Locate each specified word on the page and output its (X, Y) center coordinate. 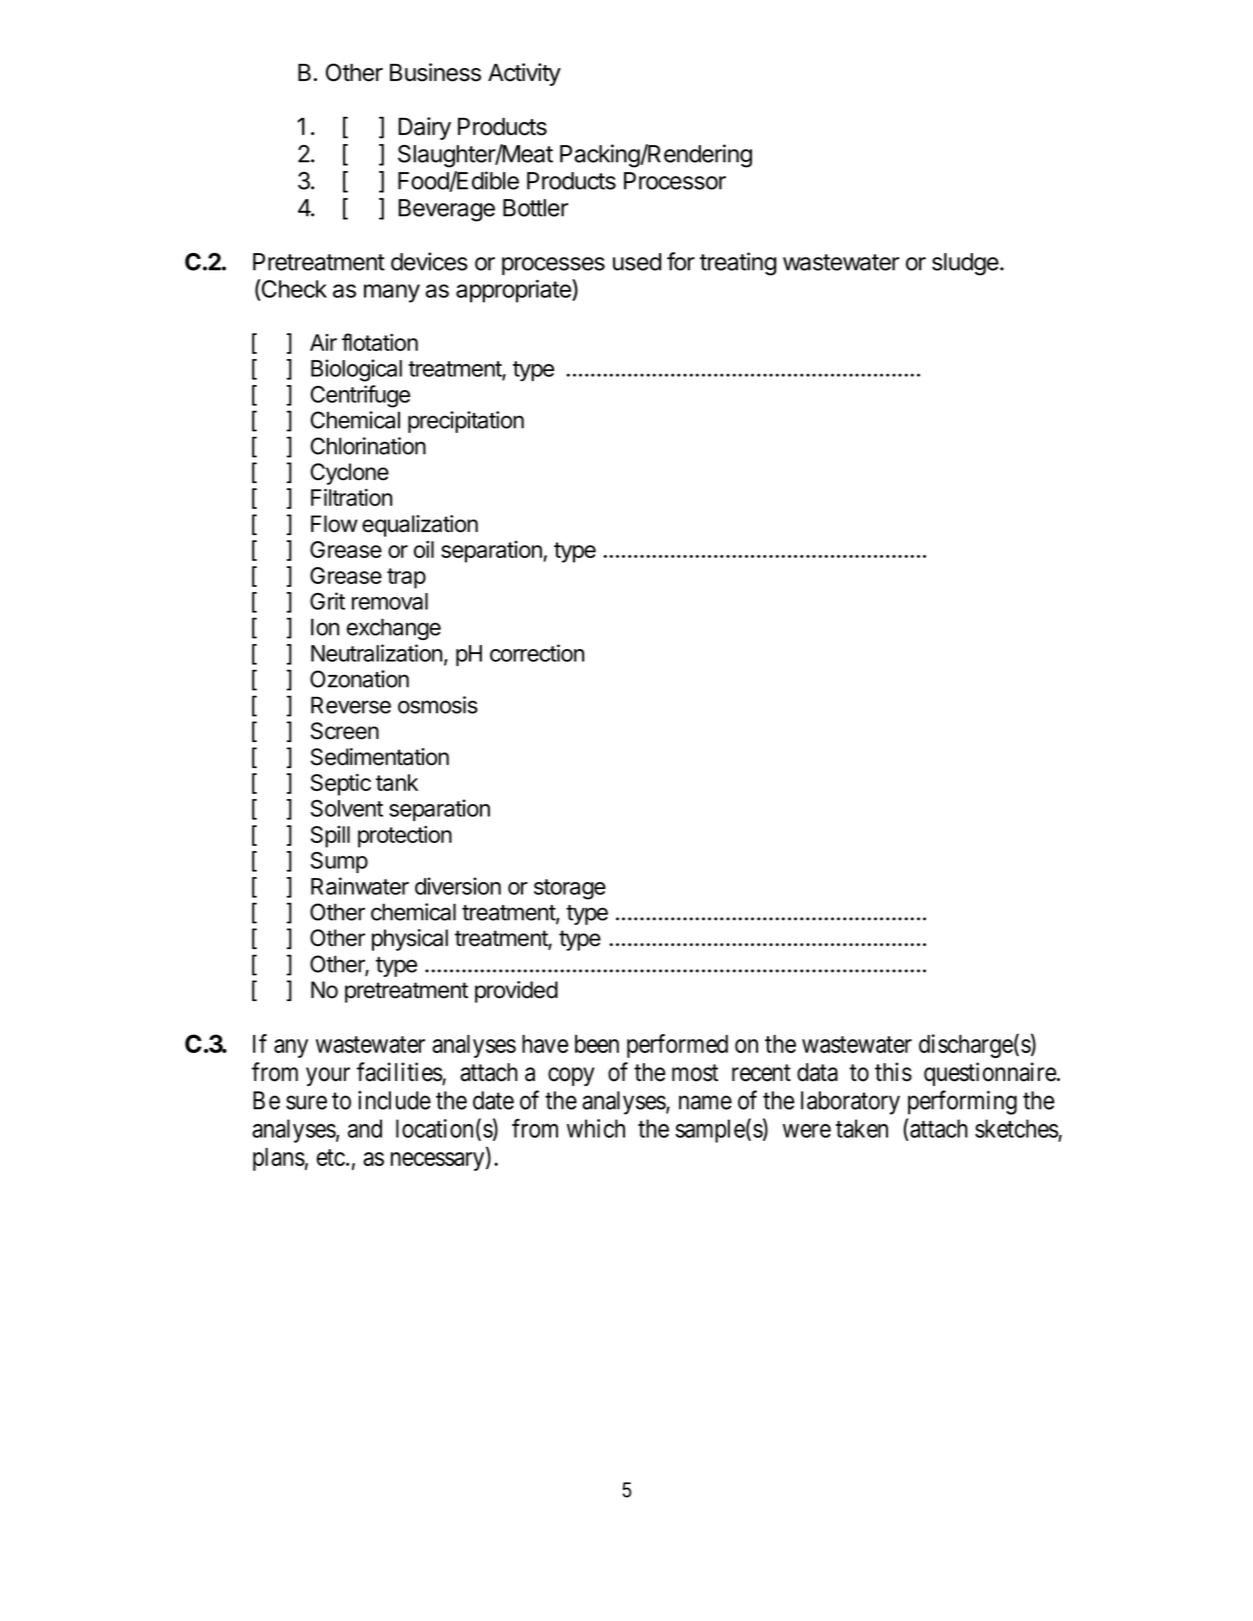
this (893, 1072)
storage (570, 889)
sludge (966, 264)
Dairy (424, 128)
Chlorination (368, 446)
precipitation (466, 422)
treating (738, 264)
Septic (341, 785)
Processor (675, 181)
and (365, 1128)
